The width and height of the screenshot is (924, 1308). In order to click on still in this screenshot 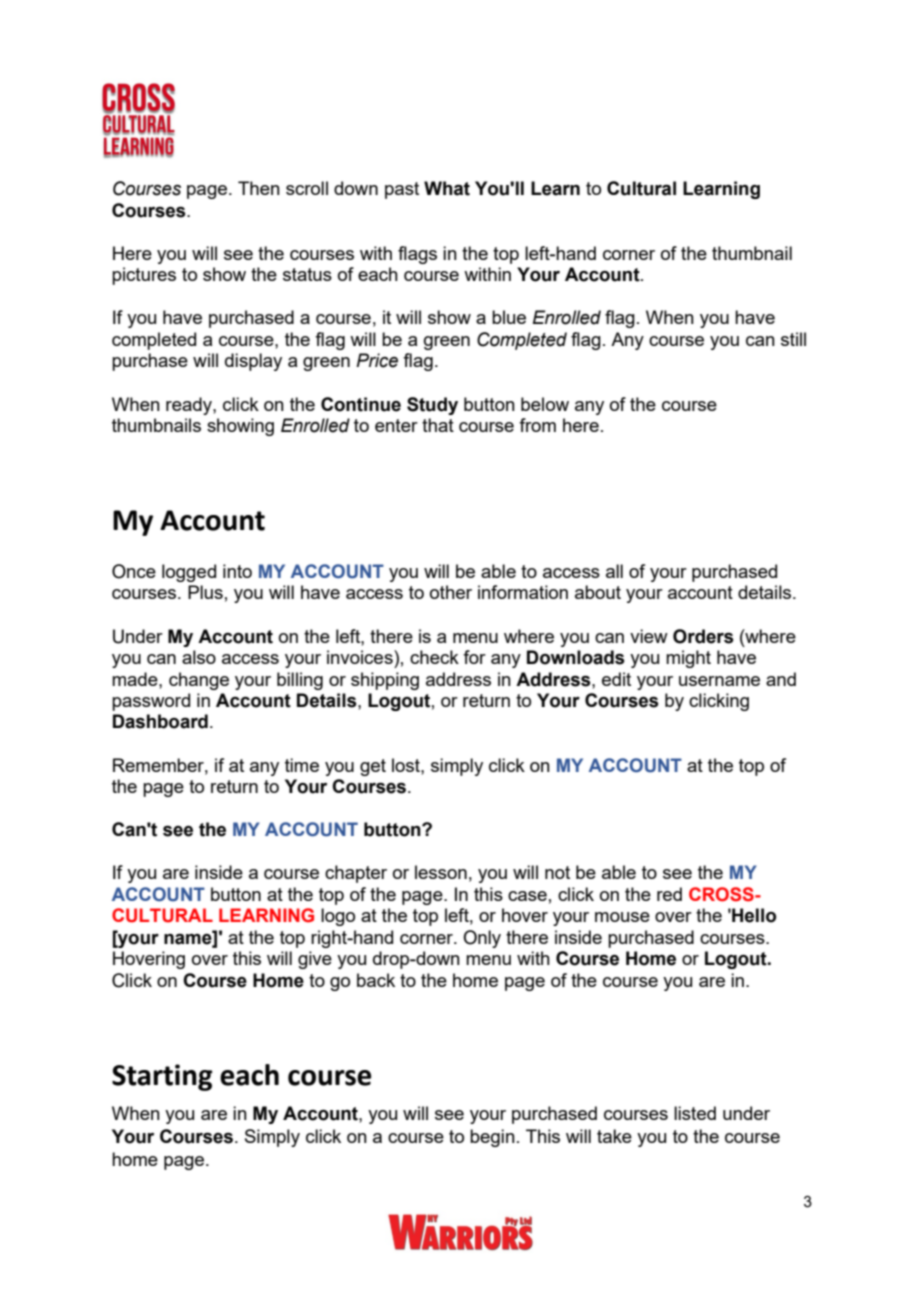, I will do `click(793, 339)`.
